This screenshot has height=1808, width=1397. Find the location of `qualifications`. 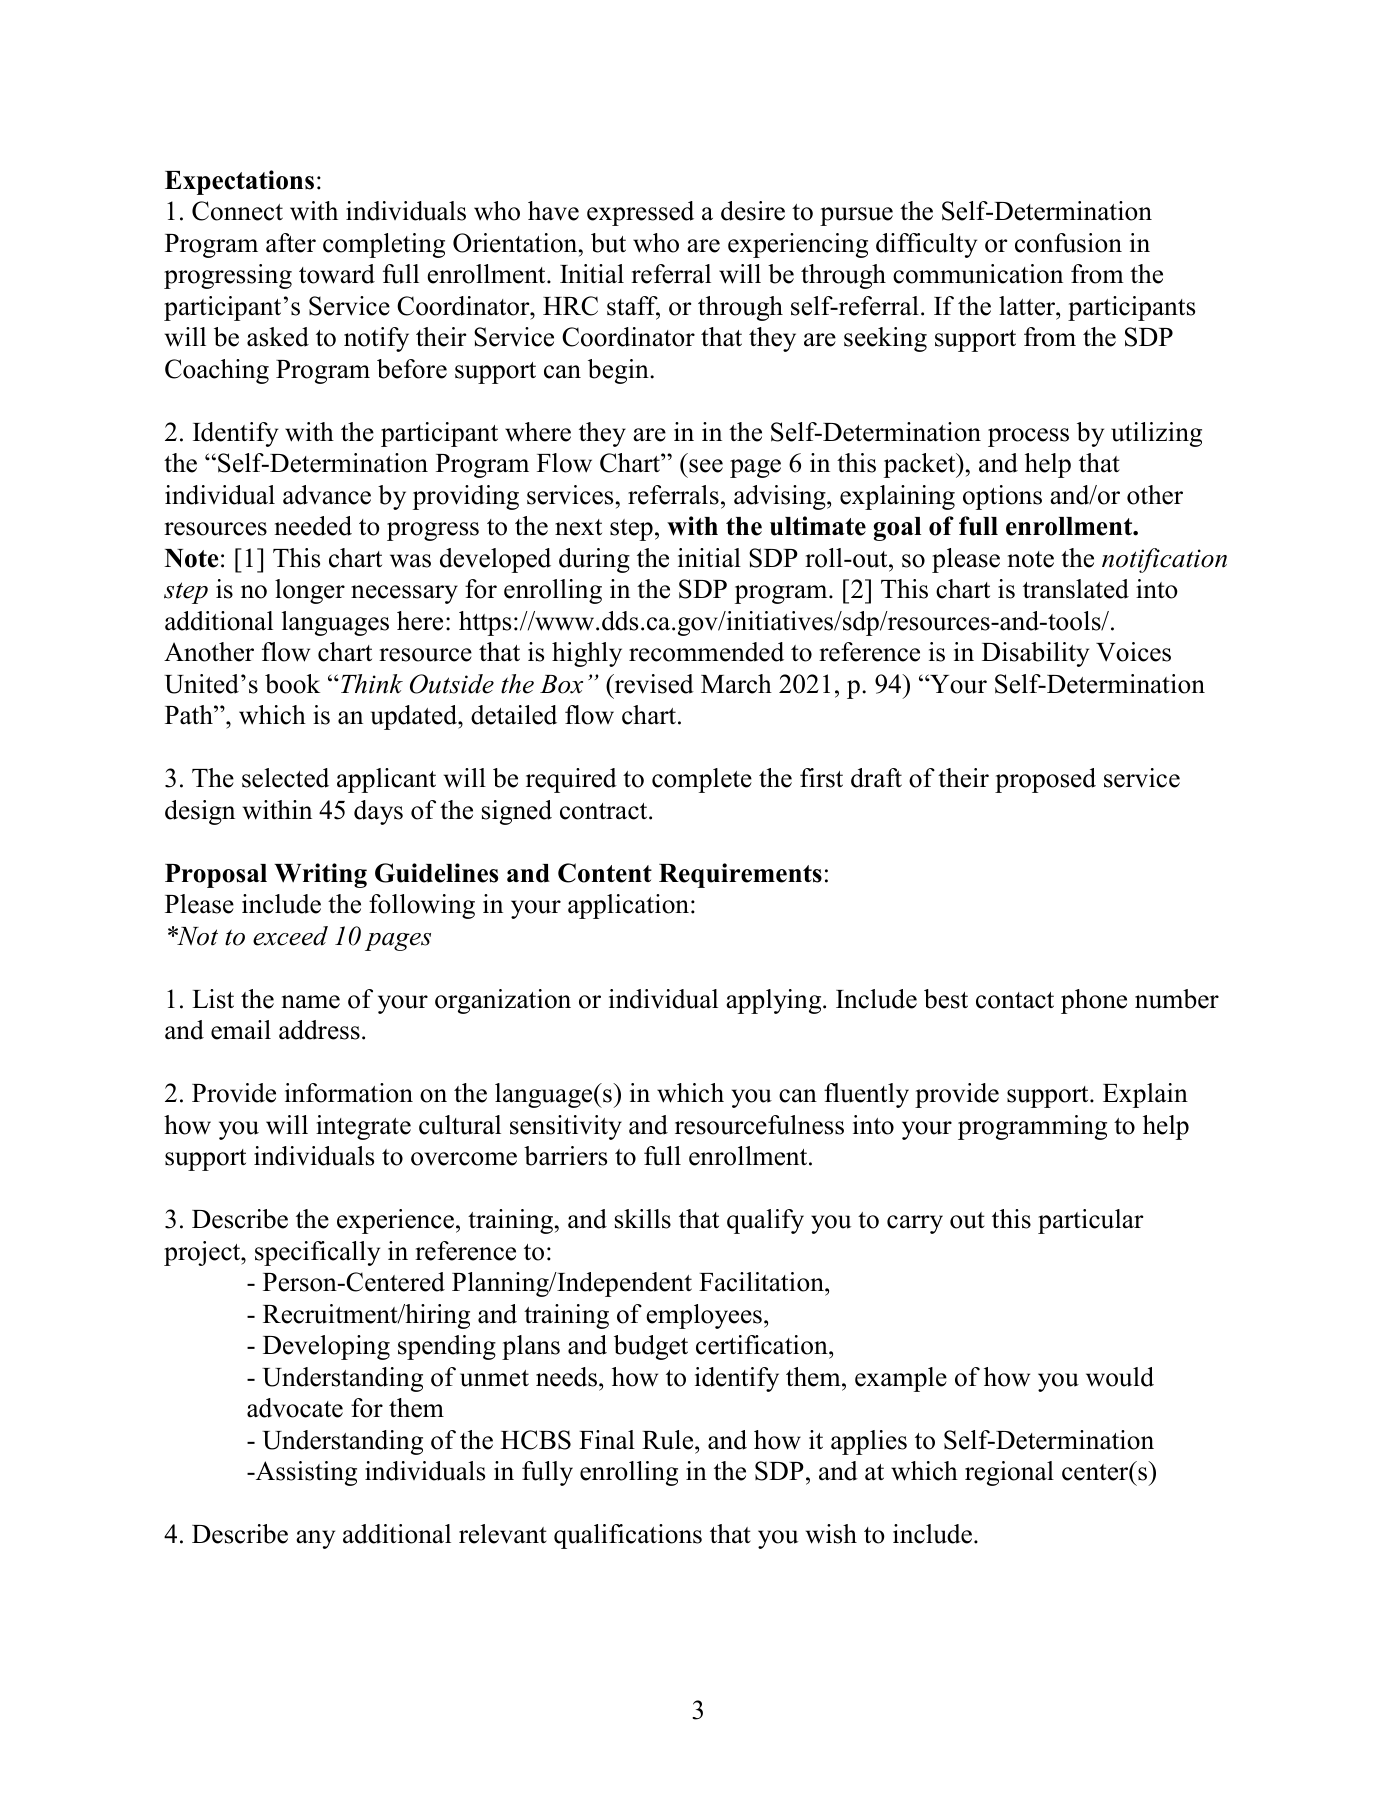

qualifications is located at coordinates (628, 1536).
